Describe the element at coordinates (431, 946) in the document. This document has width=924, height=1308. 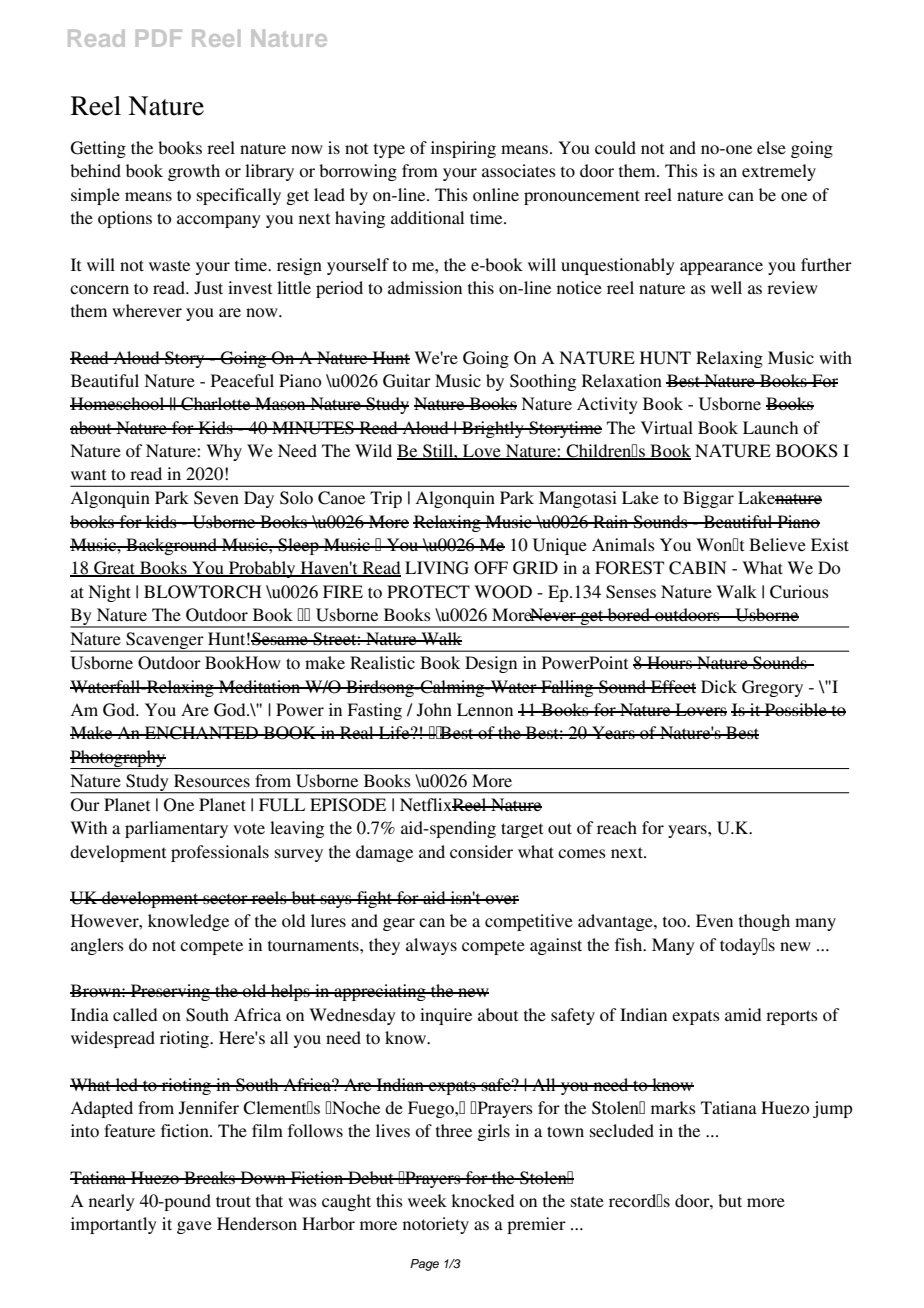
I see `always` at that location.
